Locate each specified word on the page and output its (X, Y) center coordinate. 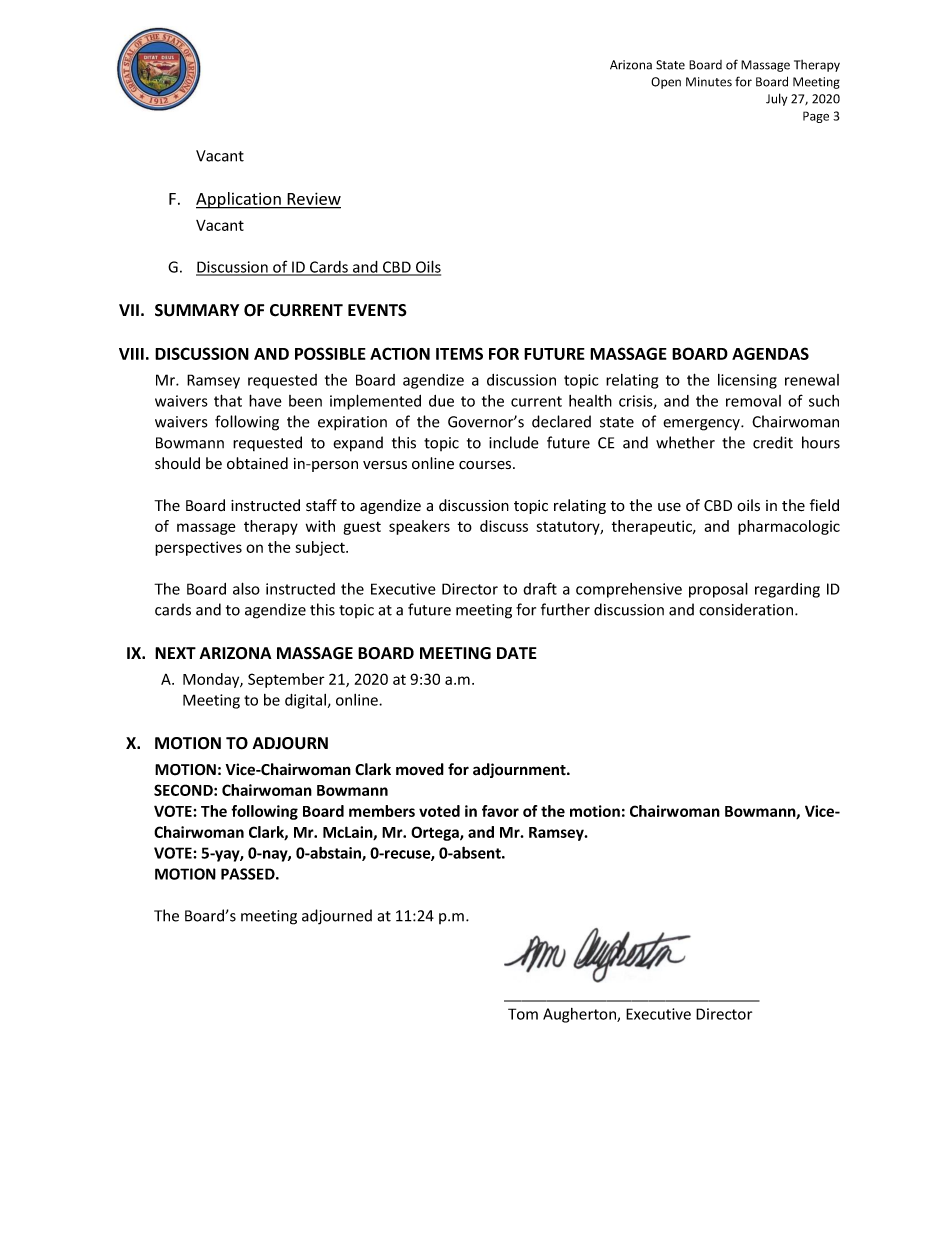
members (382, 811)
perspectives (198, 548)
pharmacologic (789, 527)
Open (666, 83)
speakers (419, 527)
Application (239, 200)
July (776, 99)
